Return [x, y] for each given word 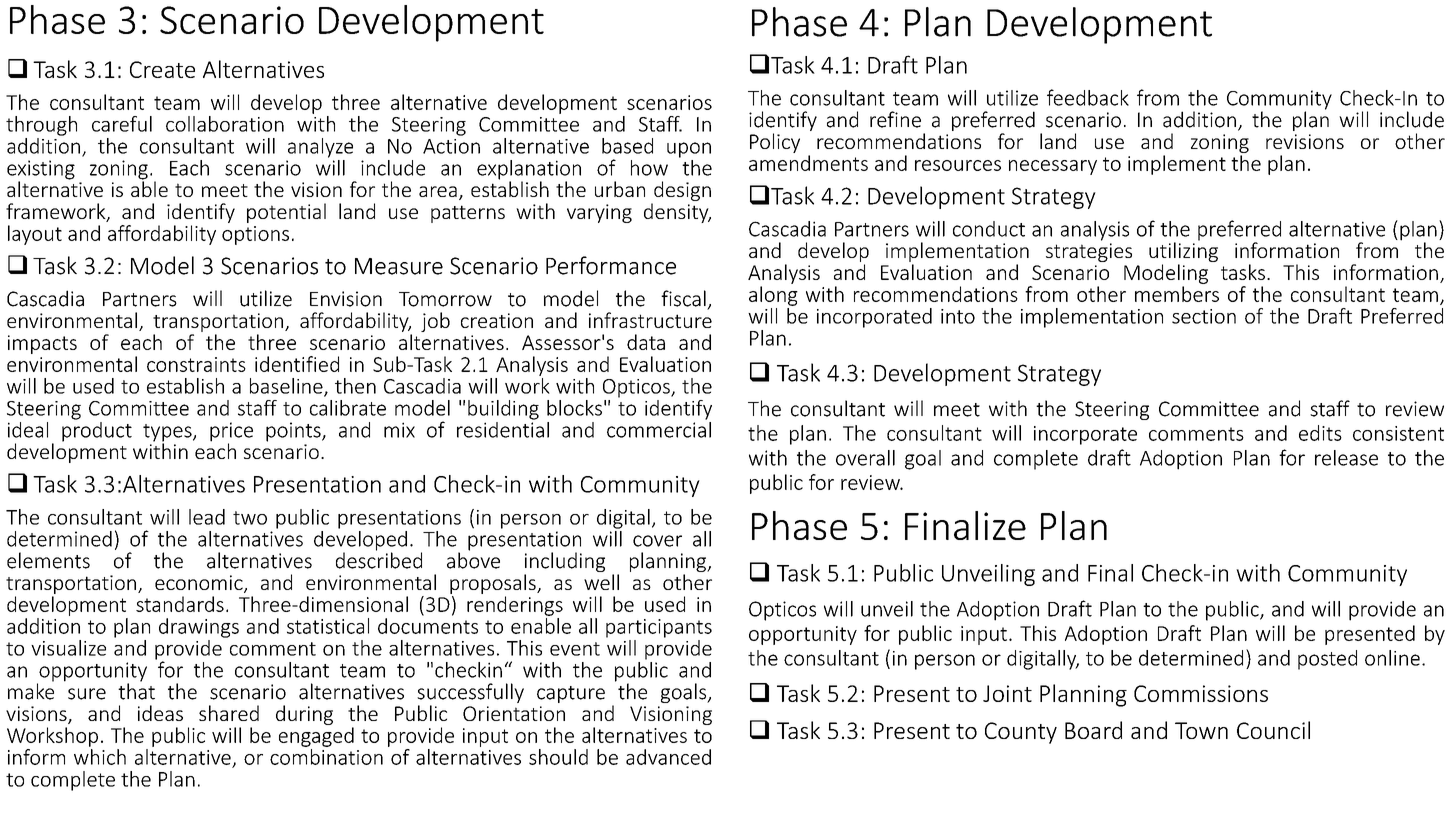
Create [162, 69]
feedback [1088, 97]
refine [895, 119]
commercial [659, 428]
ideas [160, 713]
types [168, 434]
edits [1320, 433]
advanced [668, 757]
